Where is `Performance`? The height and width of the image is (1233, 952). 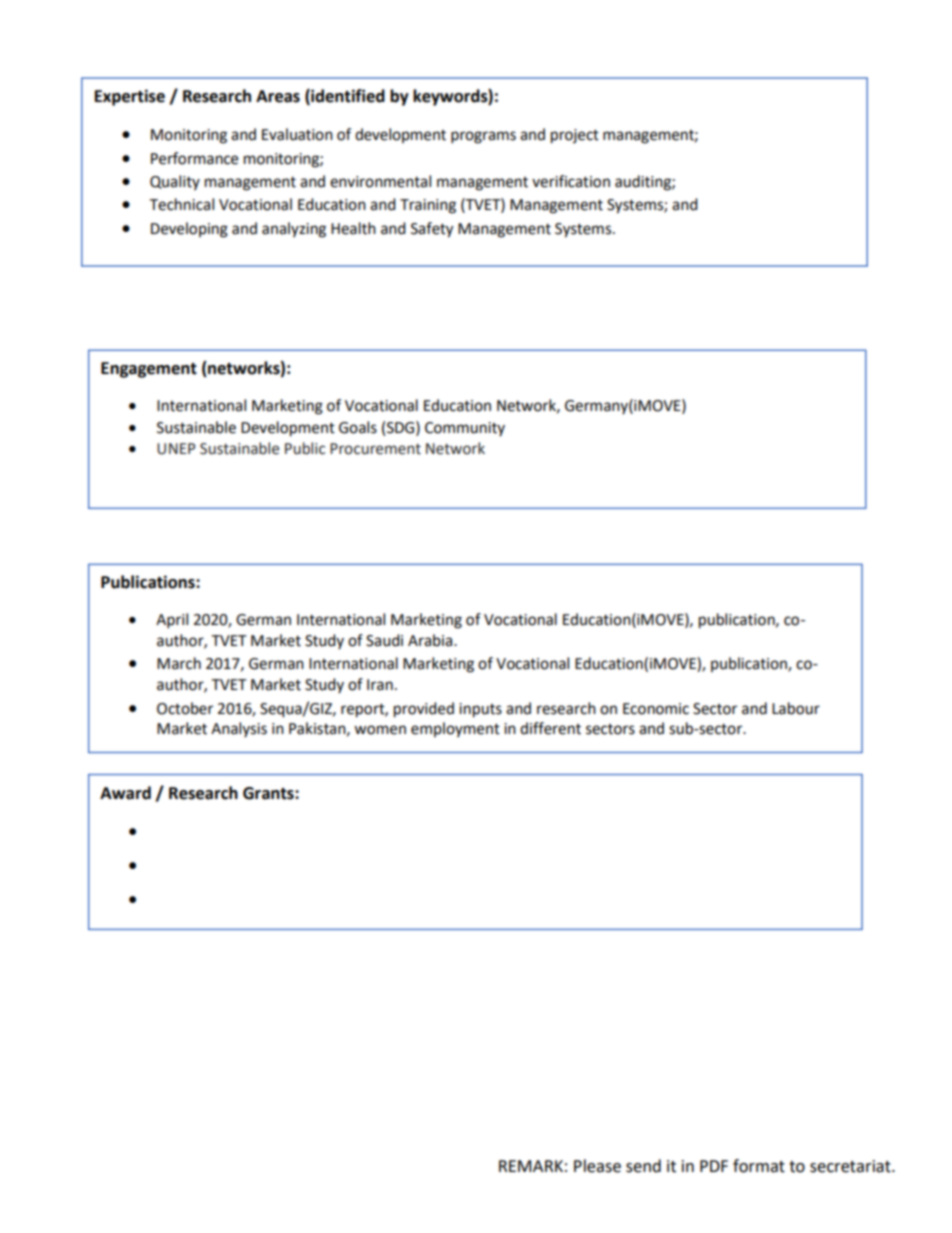 Performance is located at coordinates (194, 158).
